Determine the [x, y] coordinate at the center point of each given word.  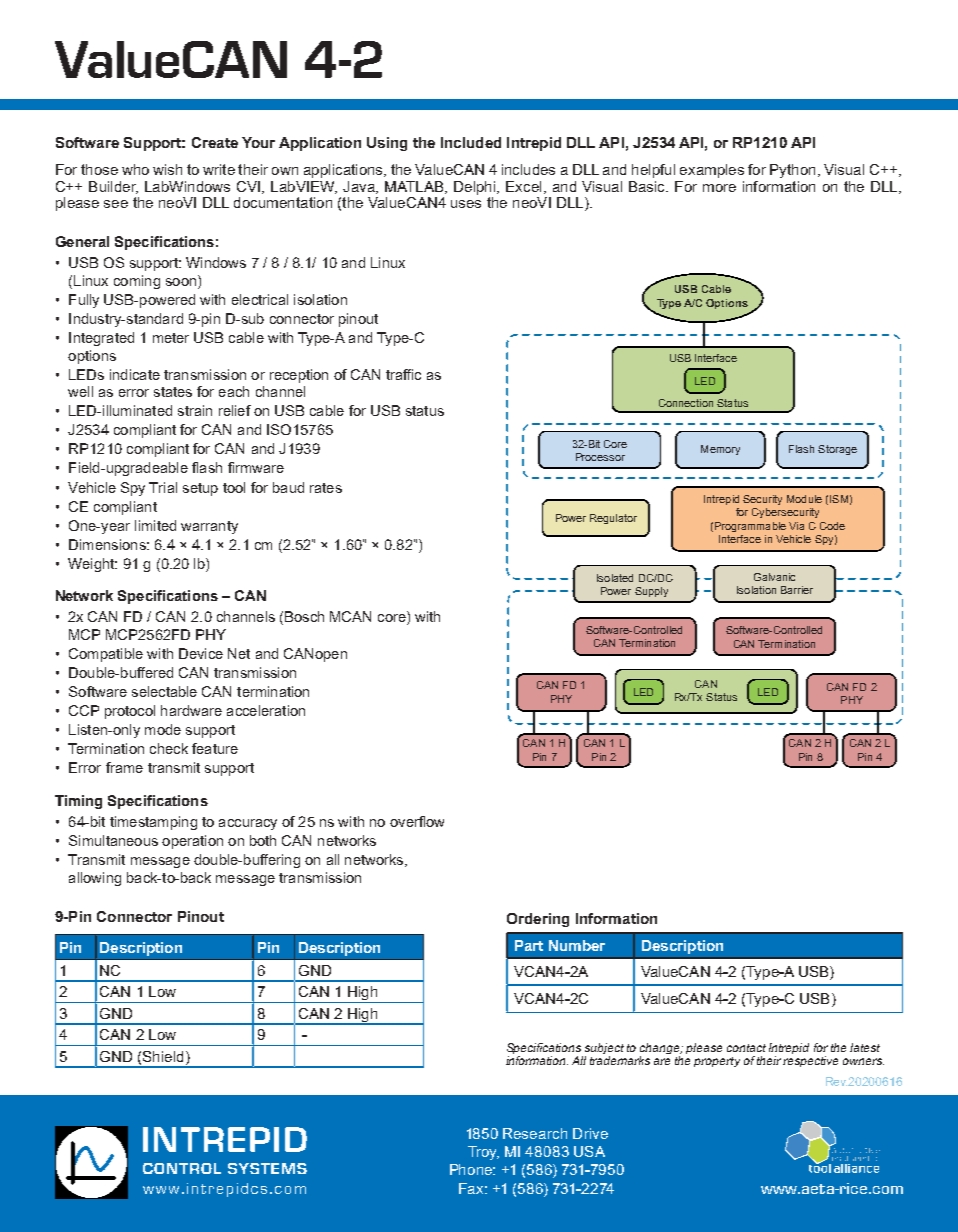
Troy [483, 1153]
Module [804, 499]
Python [792, 171]
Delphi [476, 188]
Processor [600, 457]
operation [192, 842]
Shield [163, 1056]
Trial [163, 487]
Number [577, 945]
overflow [417, 821]
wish [167, 169]
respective [810, 1061]
